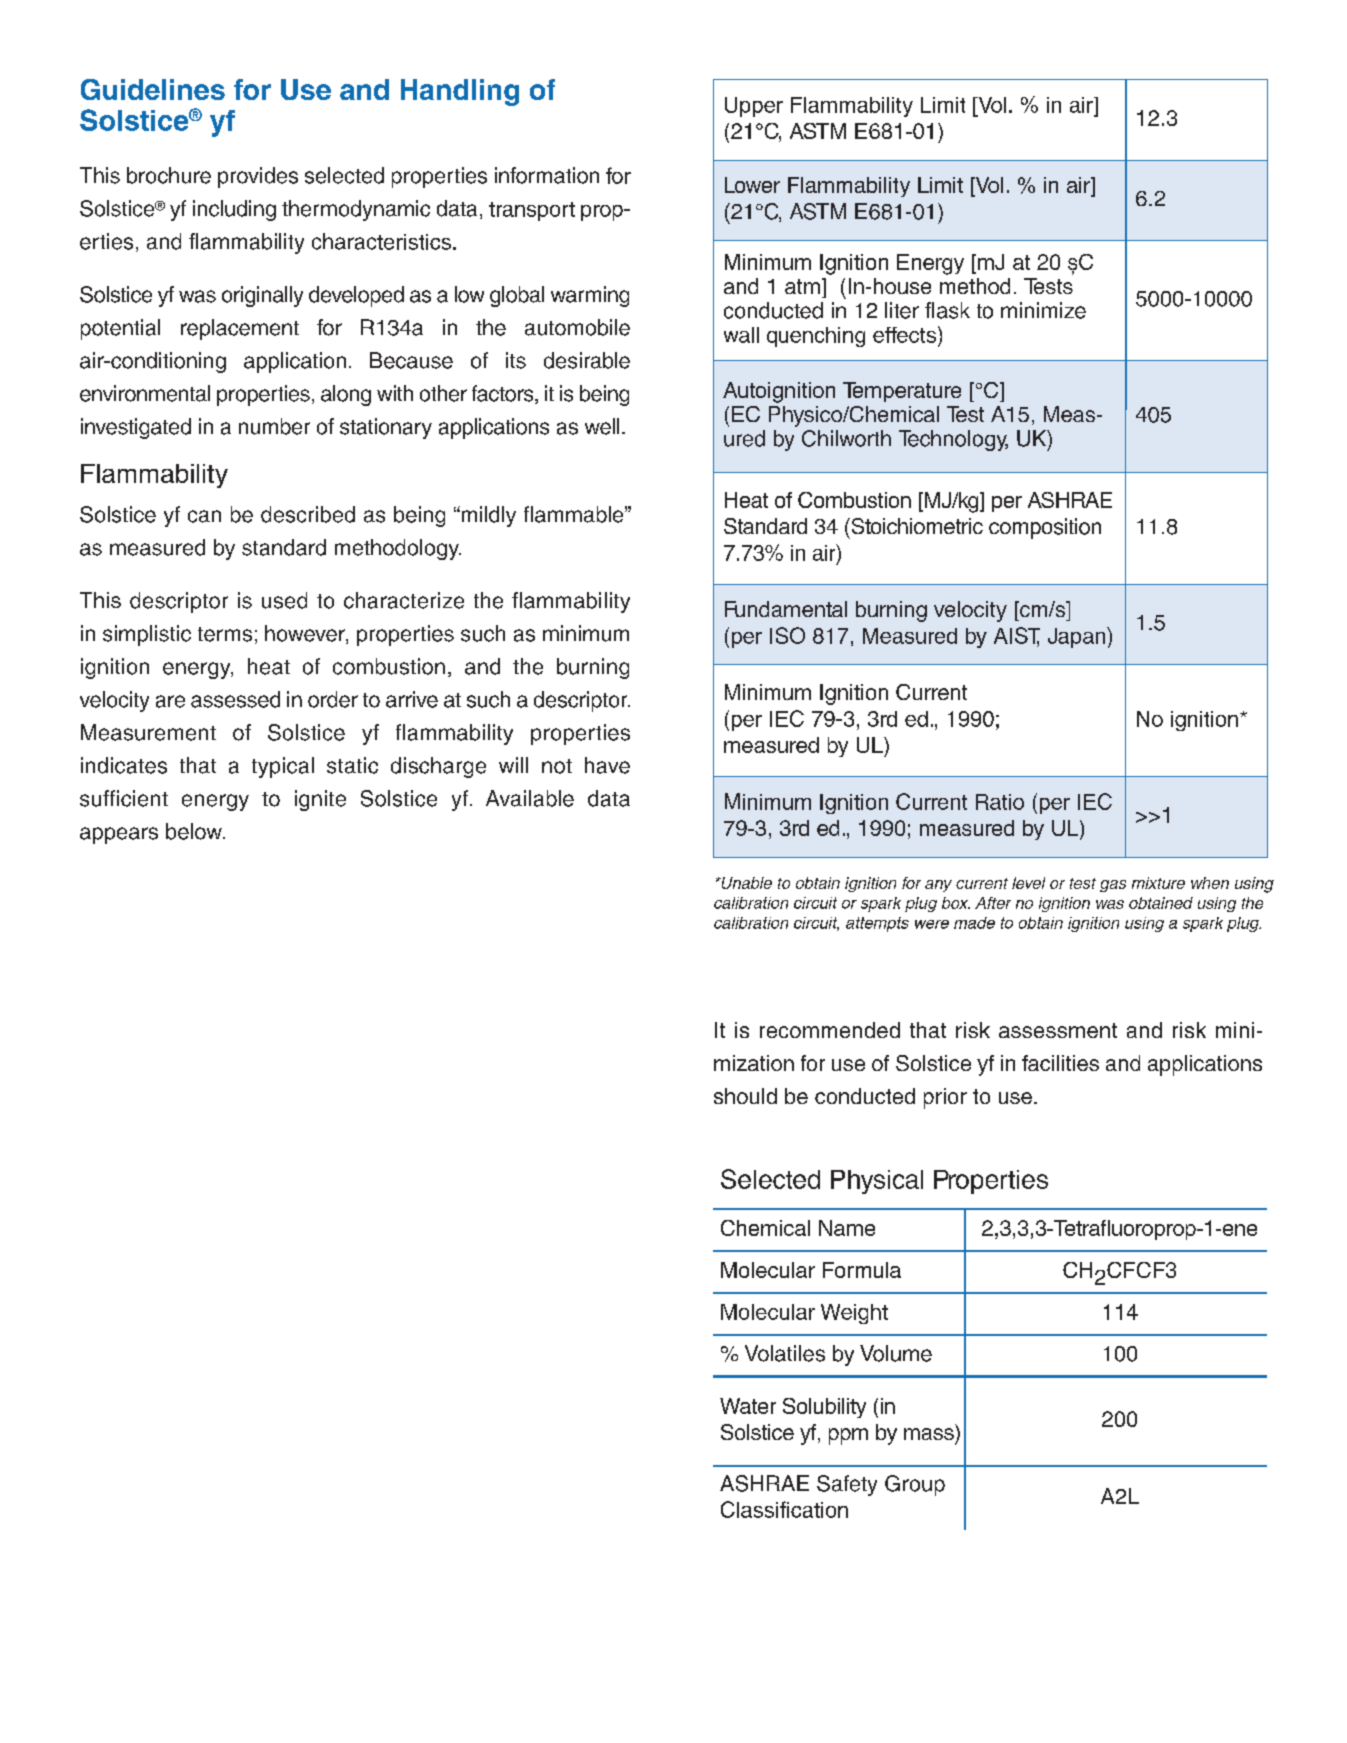  Describe the element at coordinates (283, 767) in the page. I see `typical` at that location.
